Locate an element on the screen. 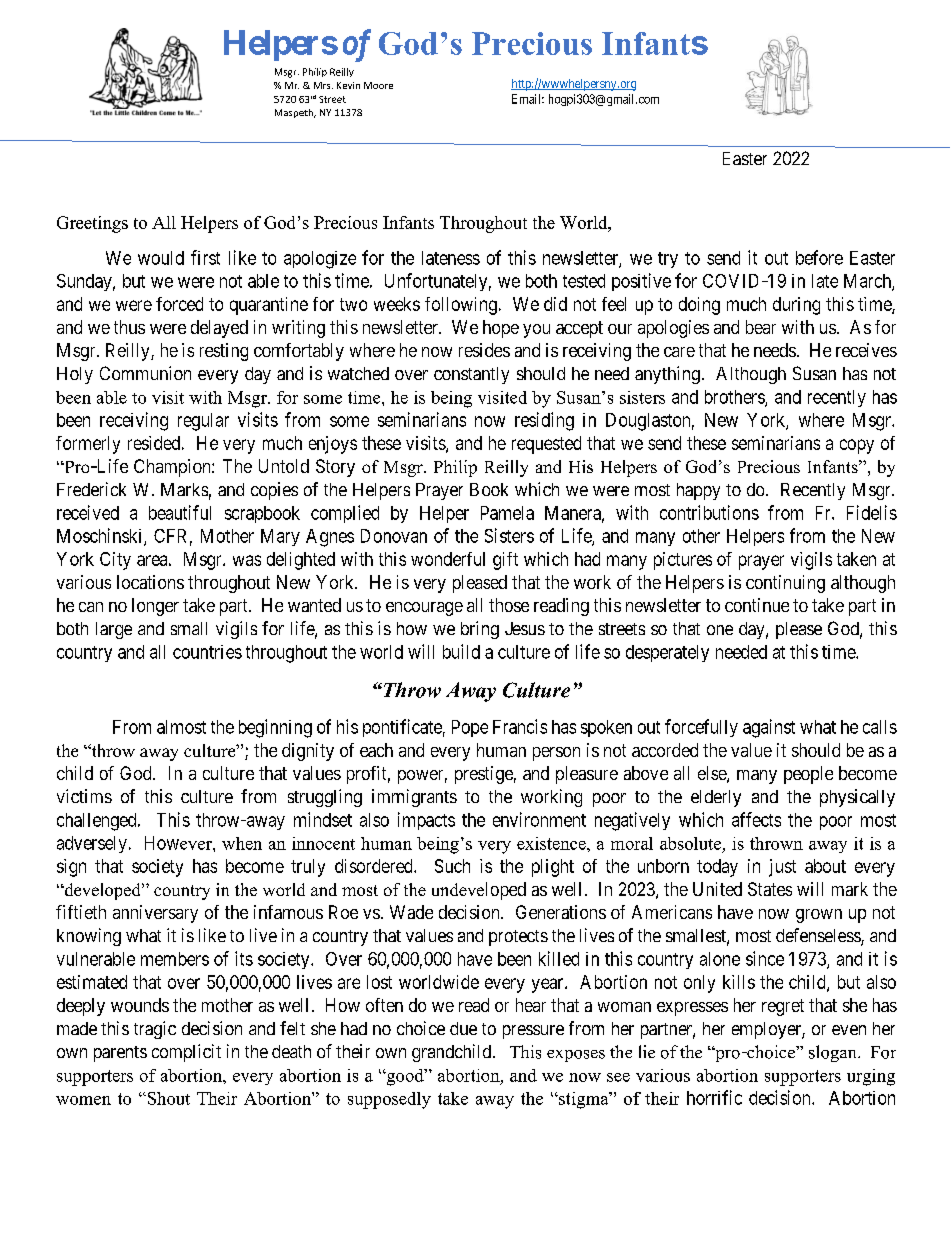  against is located at coordinates (769, 728).
